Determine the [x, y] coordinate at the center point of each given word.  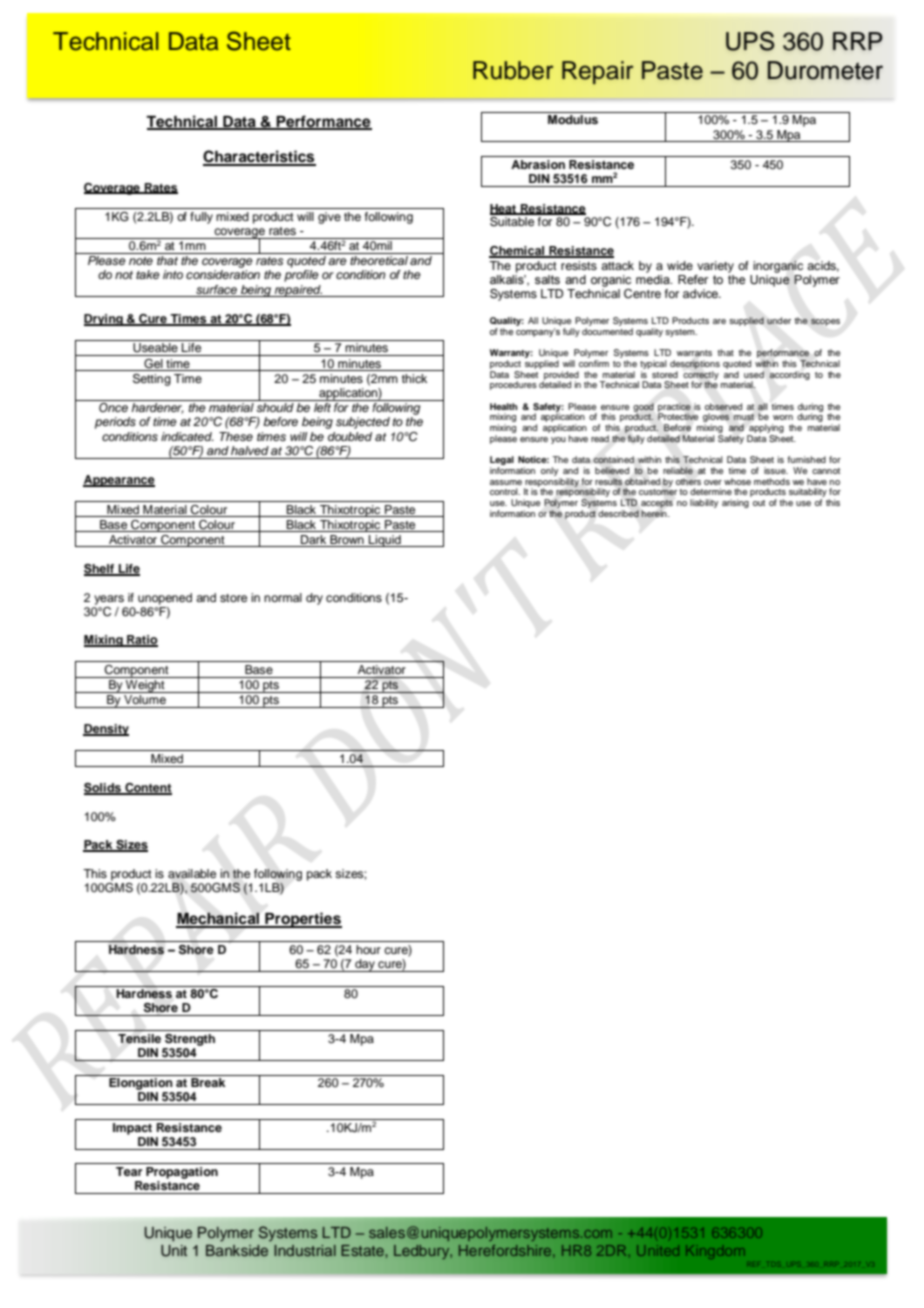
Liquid [385, 541]
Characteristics [259, 157]
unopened [165, 599]
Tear [129, 1171]
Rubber [513, 70]
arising [735, 503]
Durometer [825, 70]
